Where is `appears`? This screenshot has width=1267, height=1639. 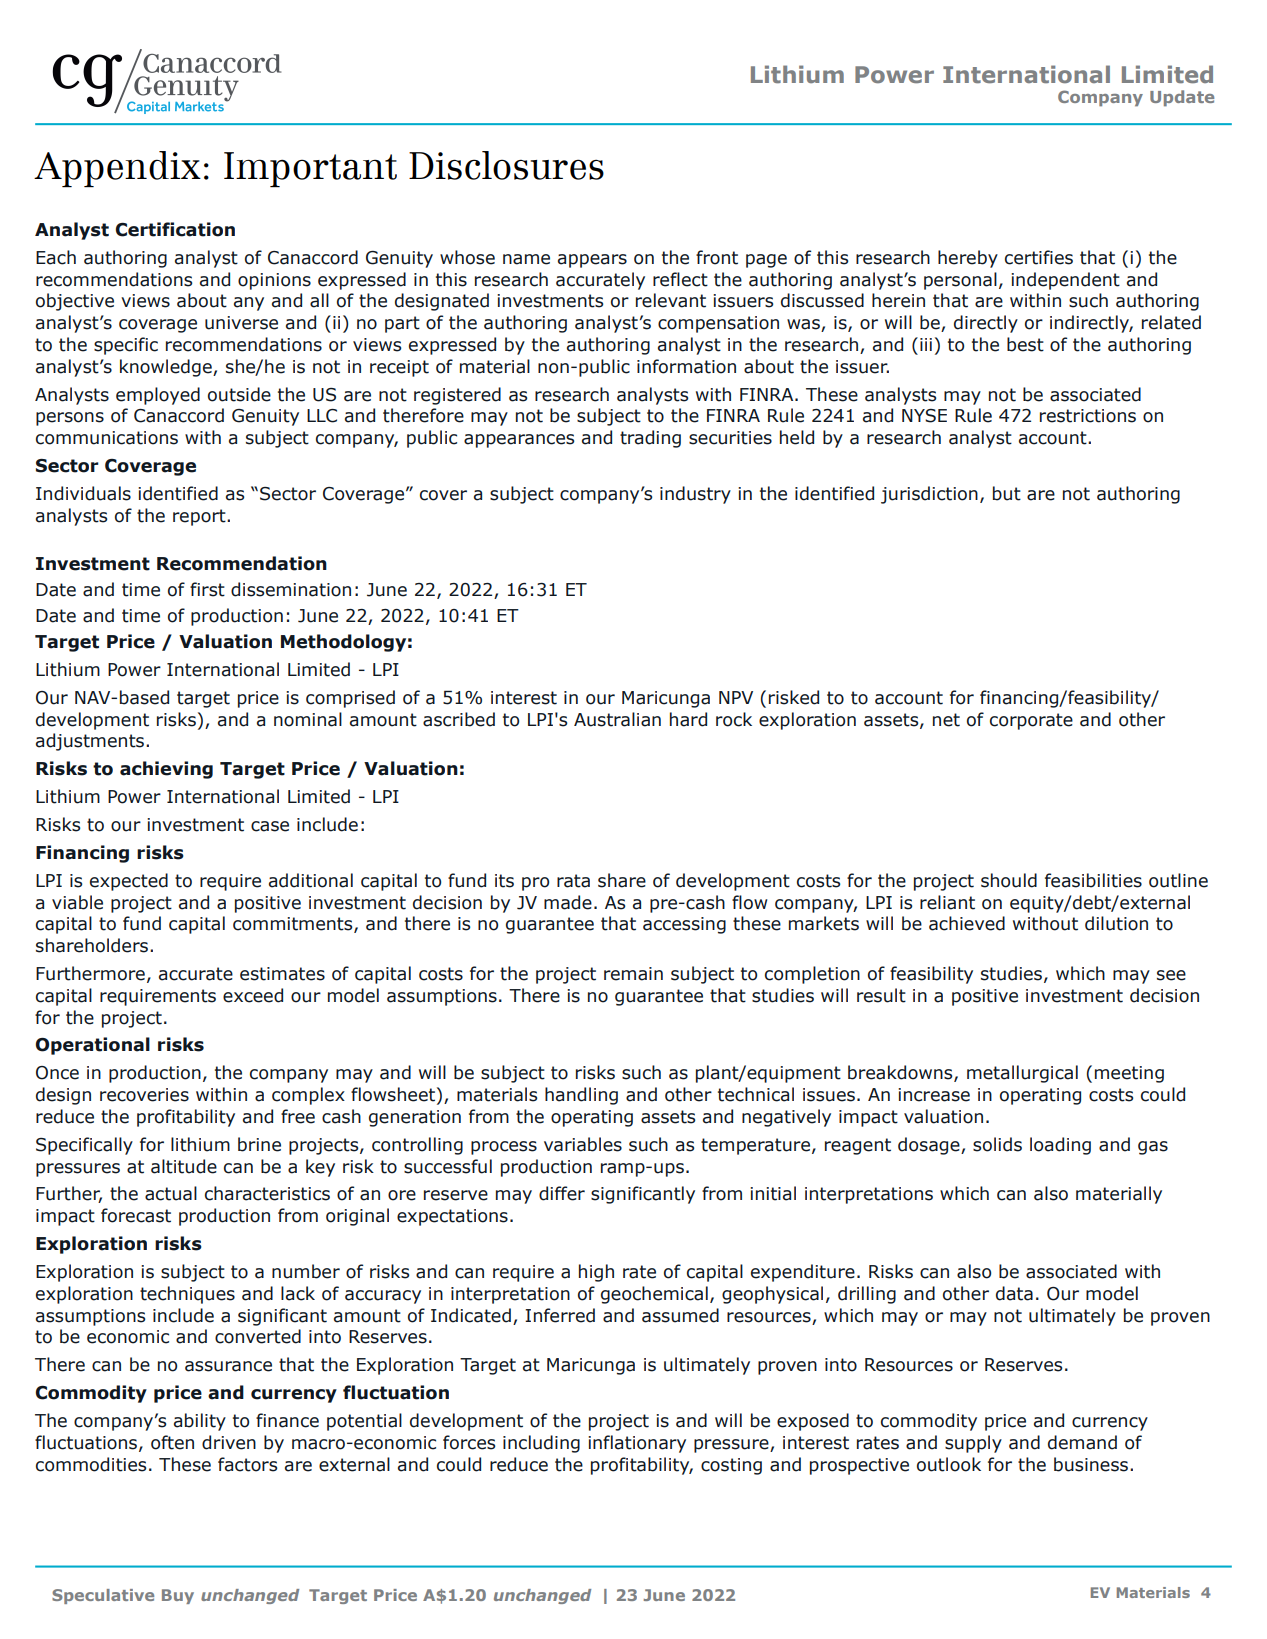
appears is located at coordinates (592, 261).
